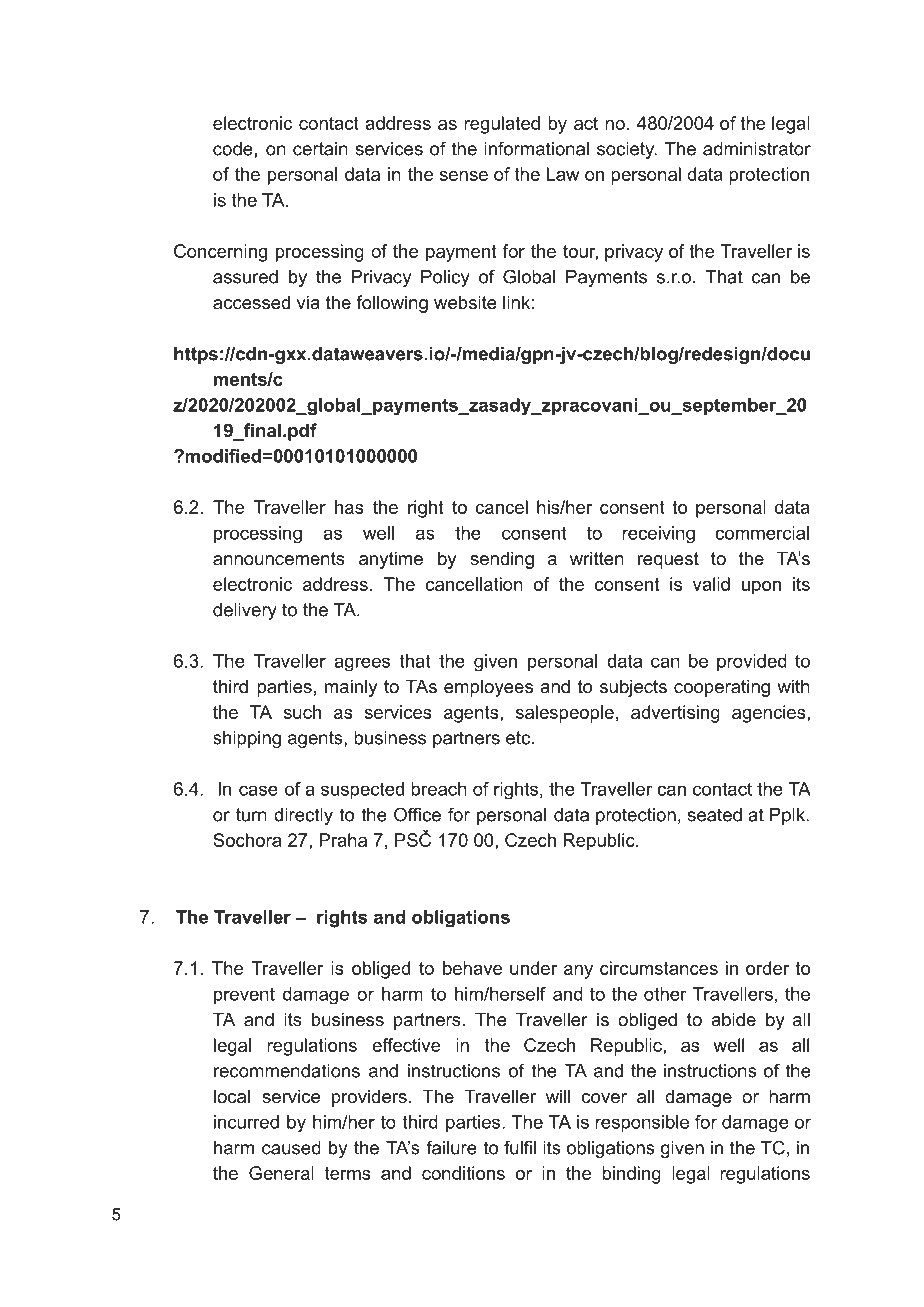  What do you see at coordinates (734, 1239) in the screenshot?
I see `Municipal` at bounding box center [734, 1239].
